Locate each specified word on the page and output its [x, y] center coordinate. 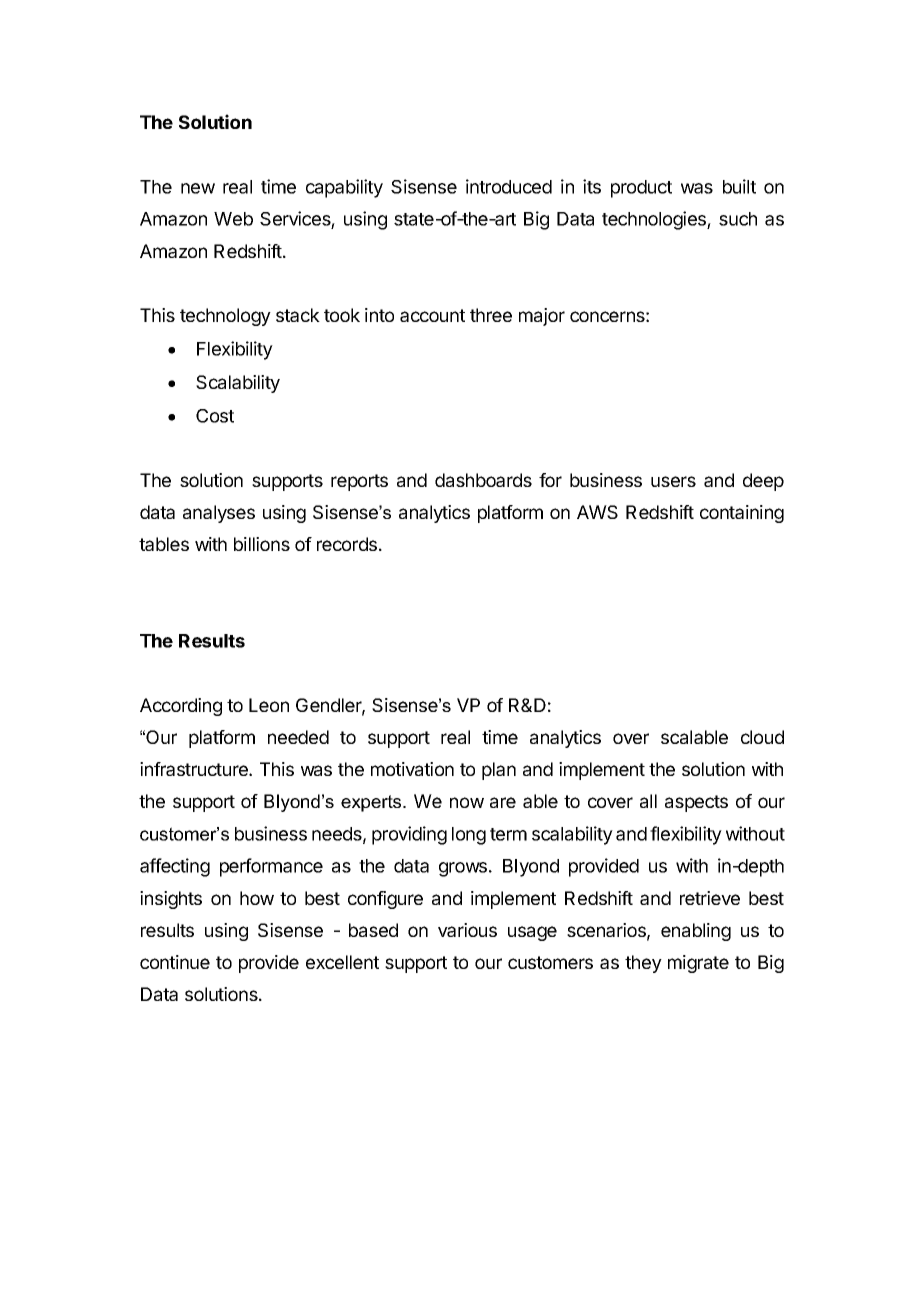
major [542, 317]
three [491, 315]
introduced [509, 186]
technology [225, 317]
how [257, 898]
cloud [762, 737]
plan [499, 771]
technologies [655, 220]
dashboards [483, 480]
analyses [219, 514]
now [467, 802]
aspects [696, 803]
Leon [269, 705]
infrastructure [195, 769]
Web [233, 219]
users [673, 481]
